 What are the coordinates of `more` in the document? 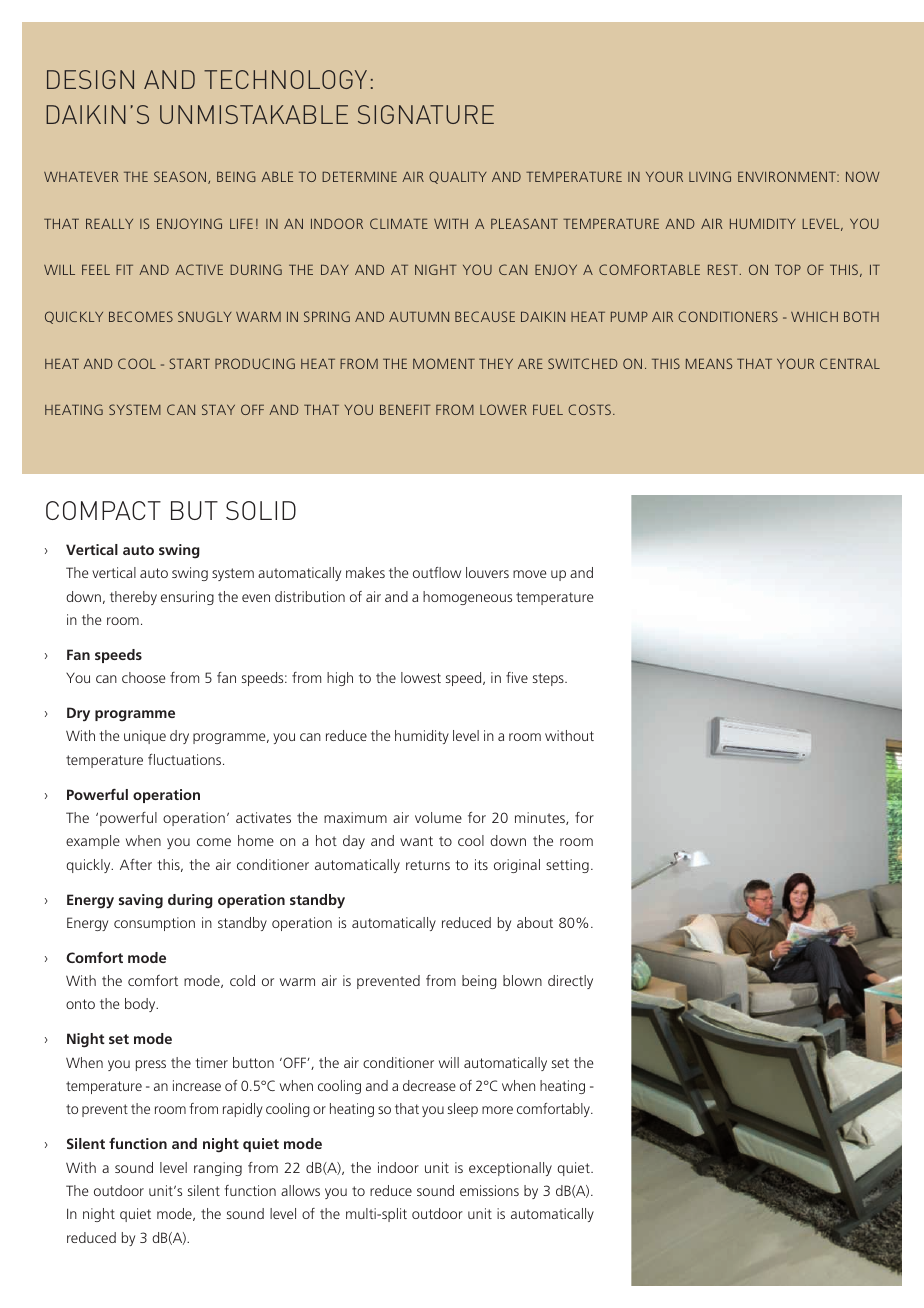 It's located at (497, 1110).
